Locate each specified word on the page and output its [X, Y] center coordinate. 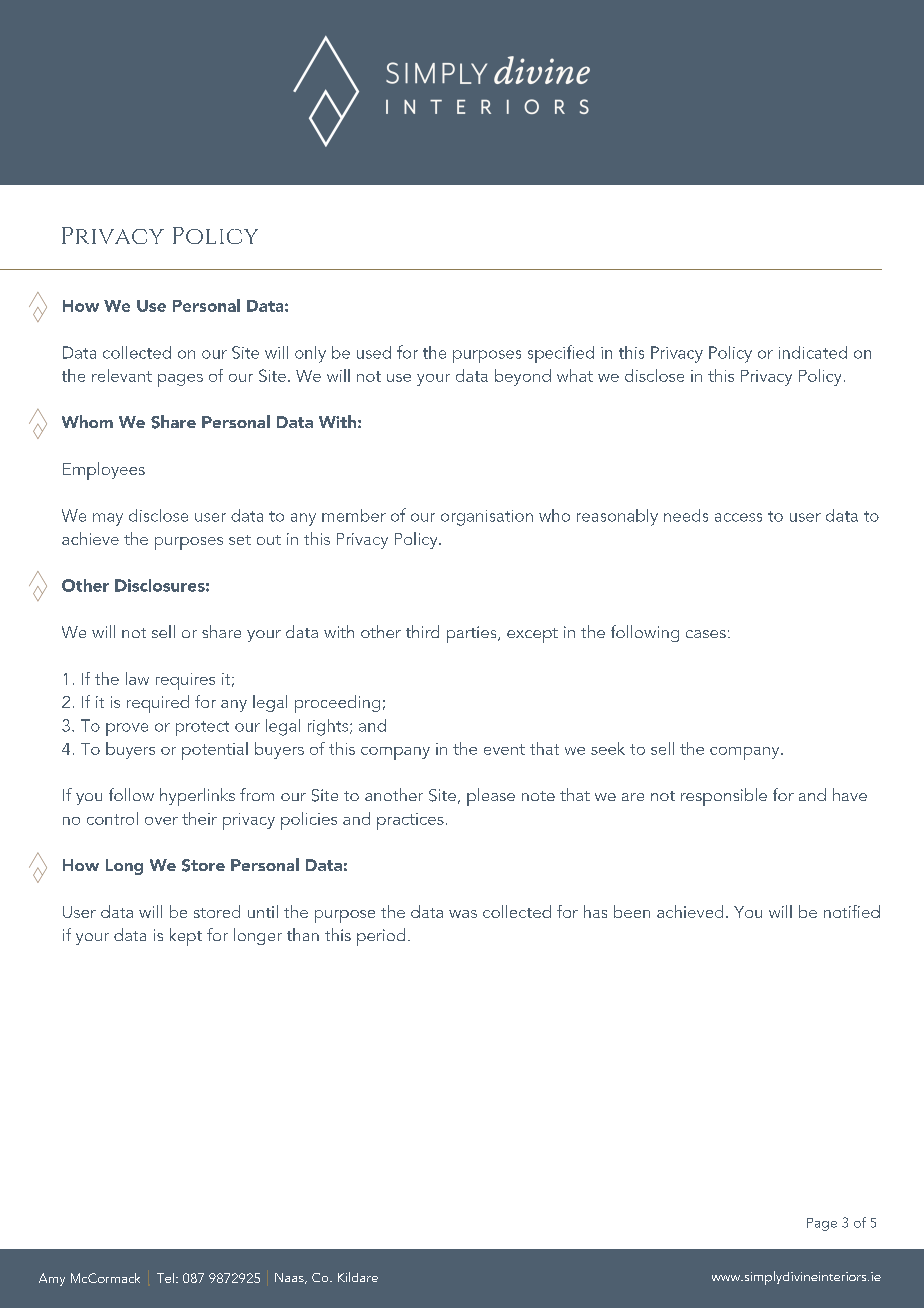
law [137, 678]
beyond [523, 377]
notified [852, 911]
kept [186, 937]
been [632, 911]
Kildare [358, 1277]
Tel [165, 1278]
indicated [813, 352]
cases [706, 634]
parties [473, 634]
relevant [122, 375]
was [463, 914]
